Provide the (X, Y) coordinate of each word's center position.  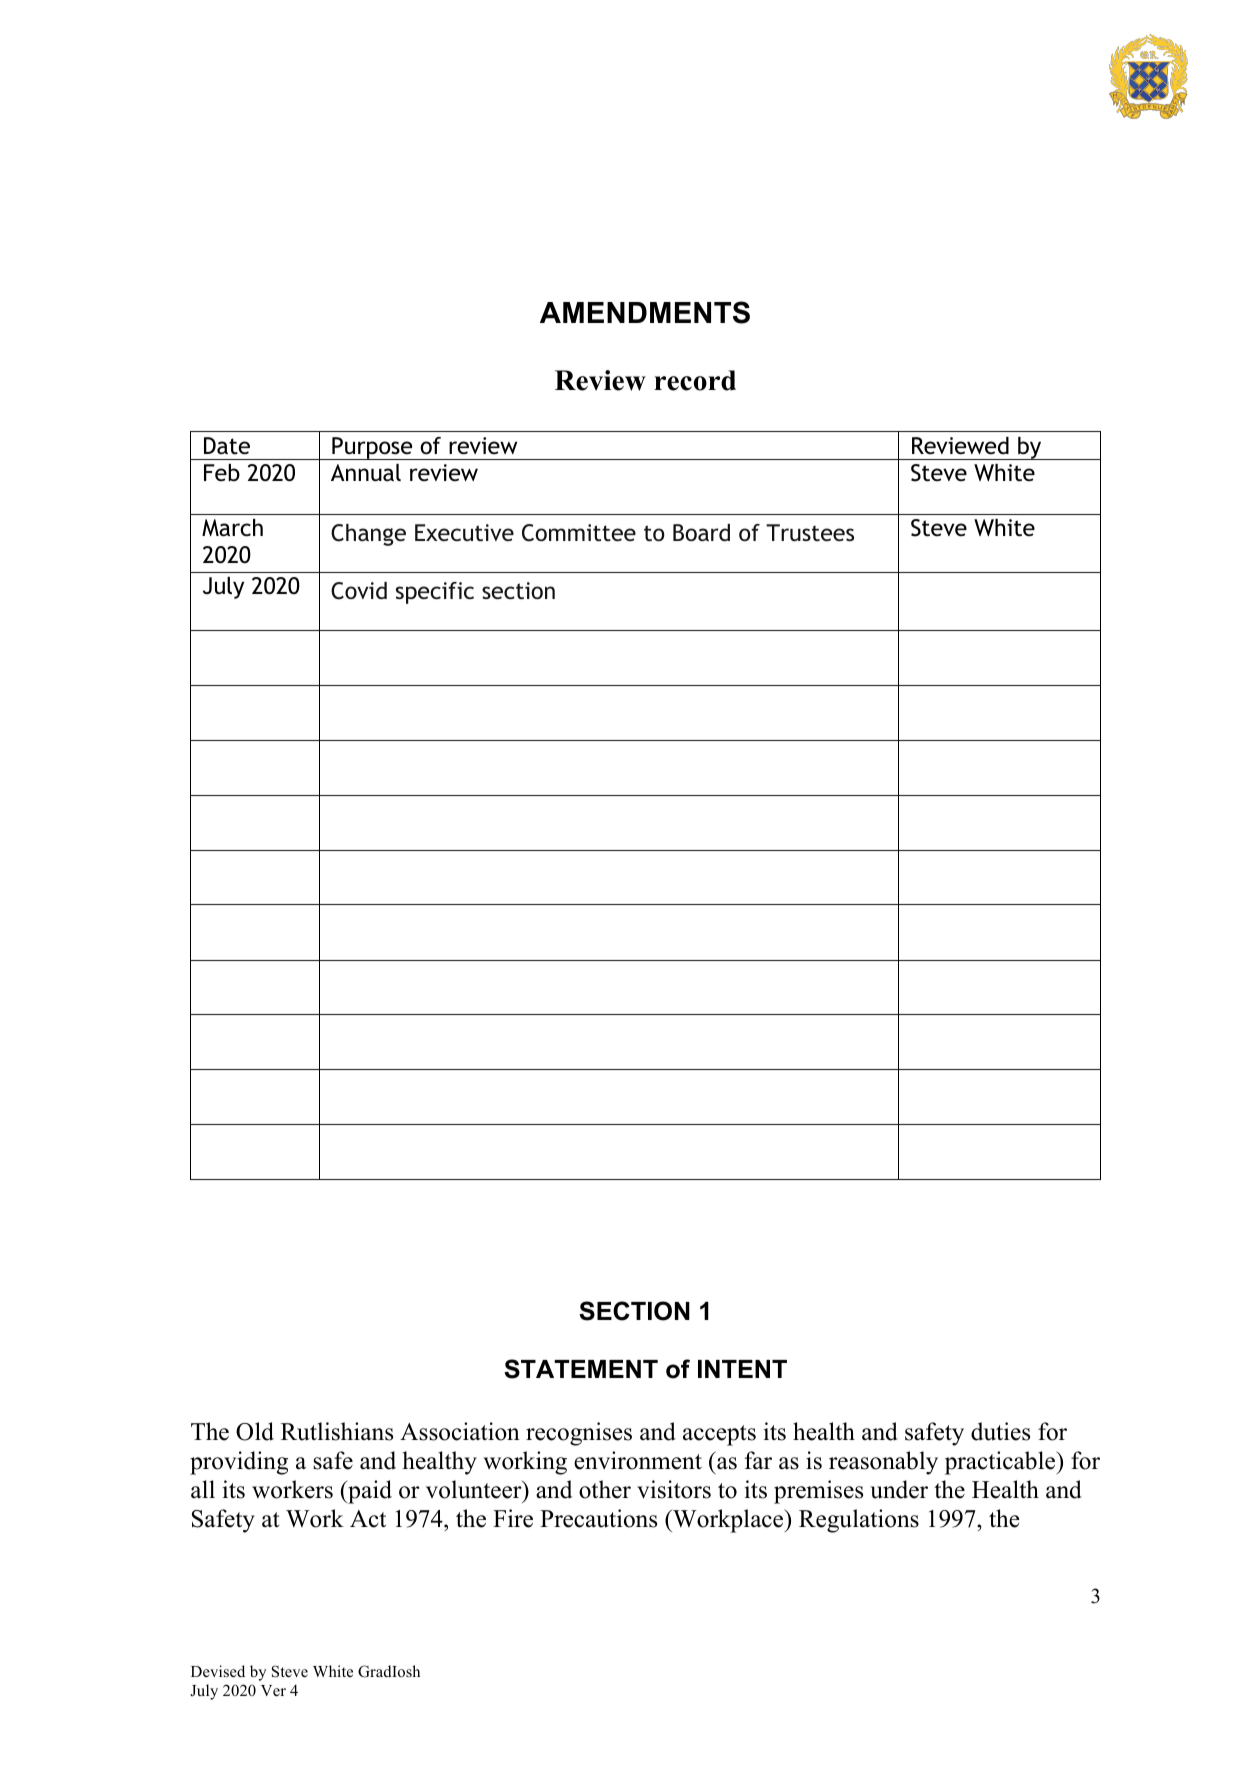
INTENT (742, 1369)
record (695, 380)
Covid (359, 591)
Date (227, 446)
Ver (273, 1691)
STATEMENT (581, 1369)
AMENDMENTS (645, 312)
